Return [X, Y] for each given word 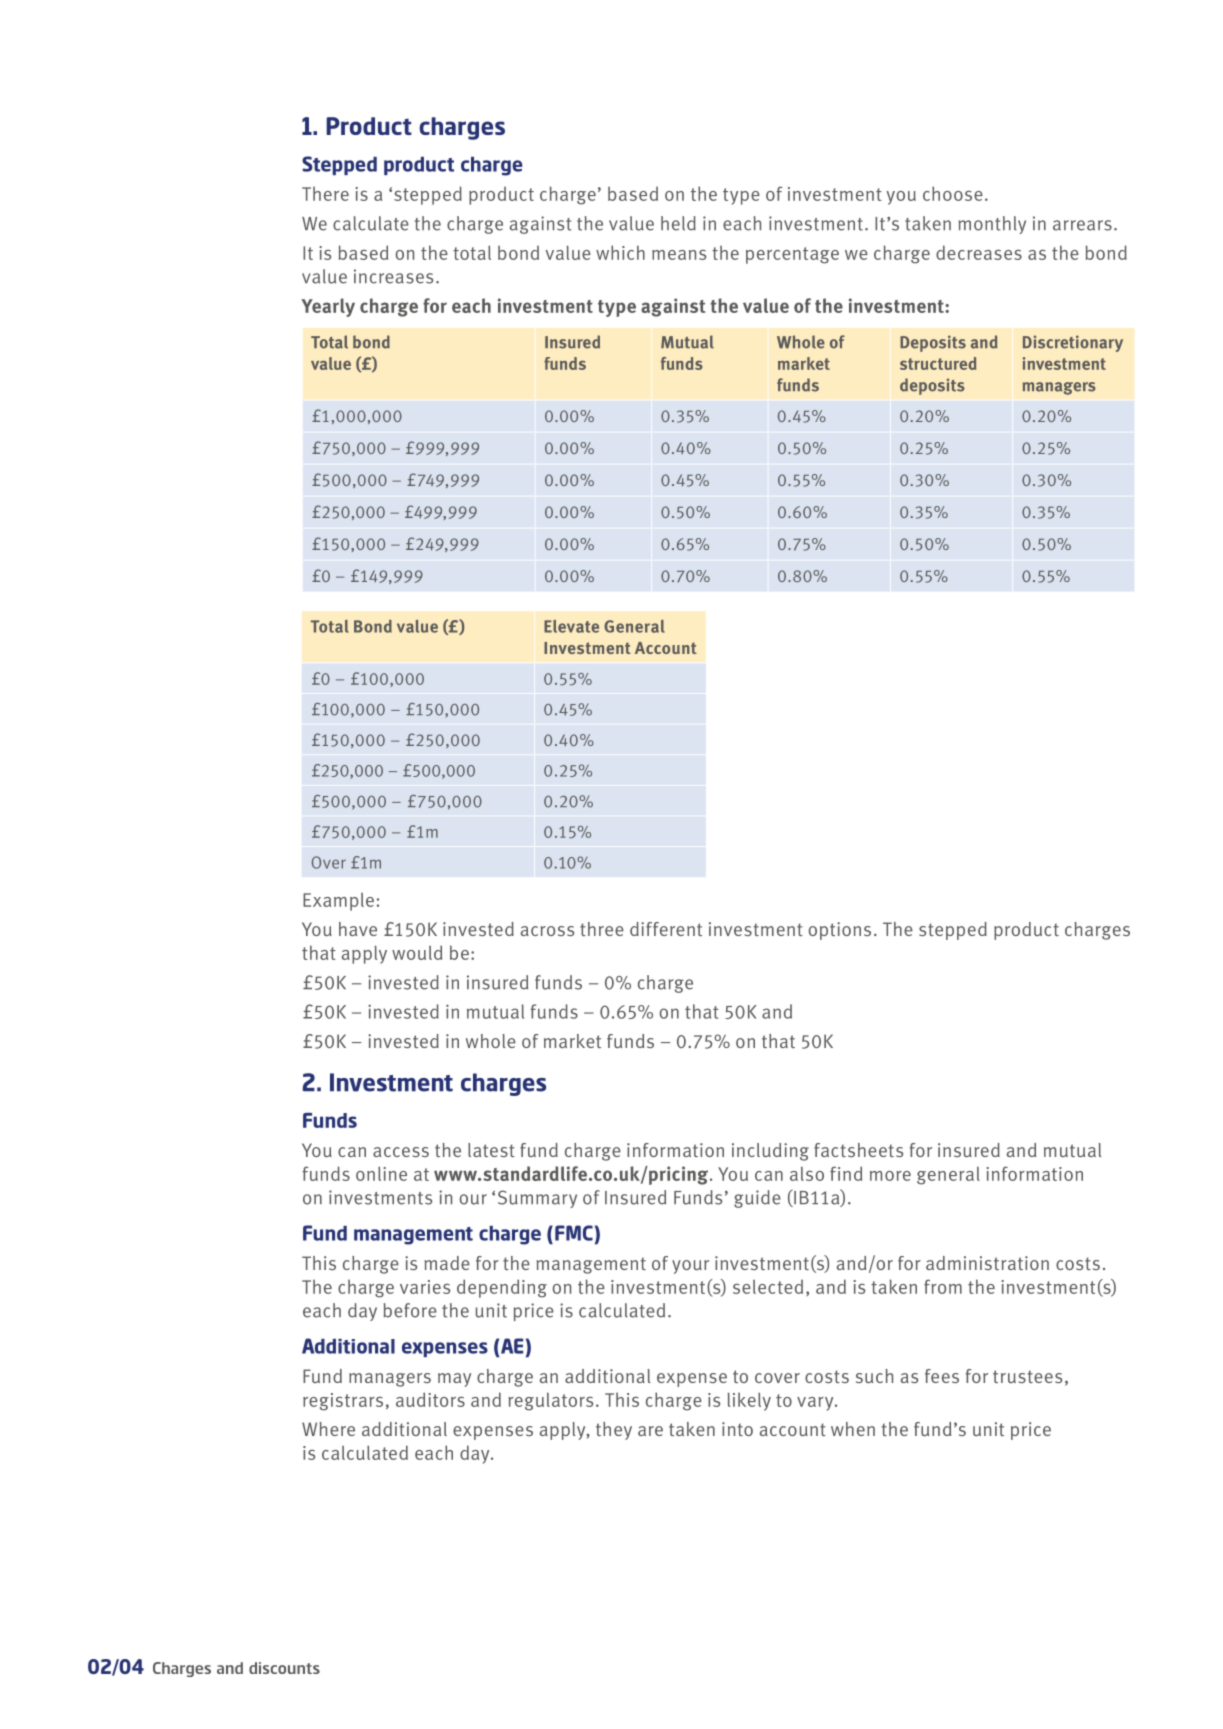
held [678, 223]
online [381, 1173]
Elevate [571, 626]
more [890, 1176]
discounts [284, 1668]
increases [393, 276]
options [840, 931]
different [666, 929]
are [650, 1431]
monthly [992, 225]
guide [757, 1199]
